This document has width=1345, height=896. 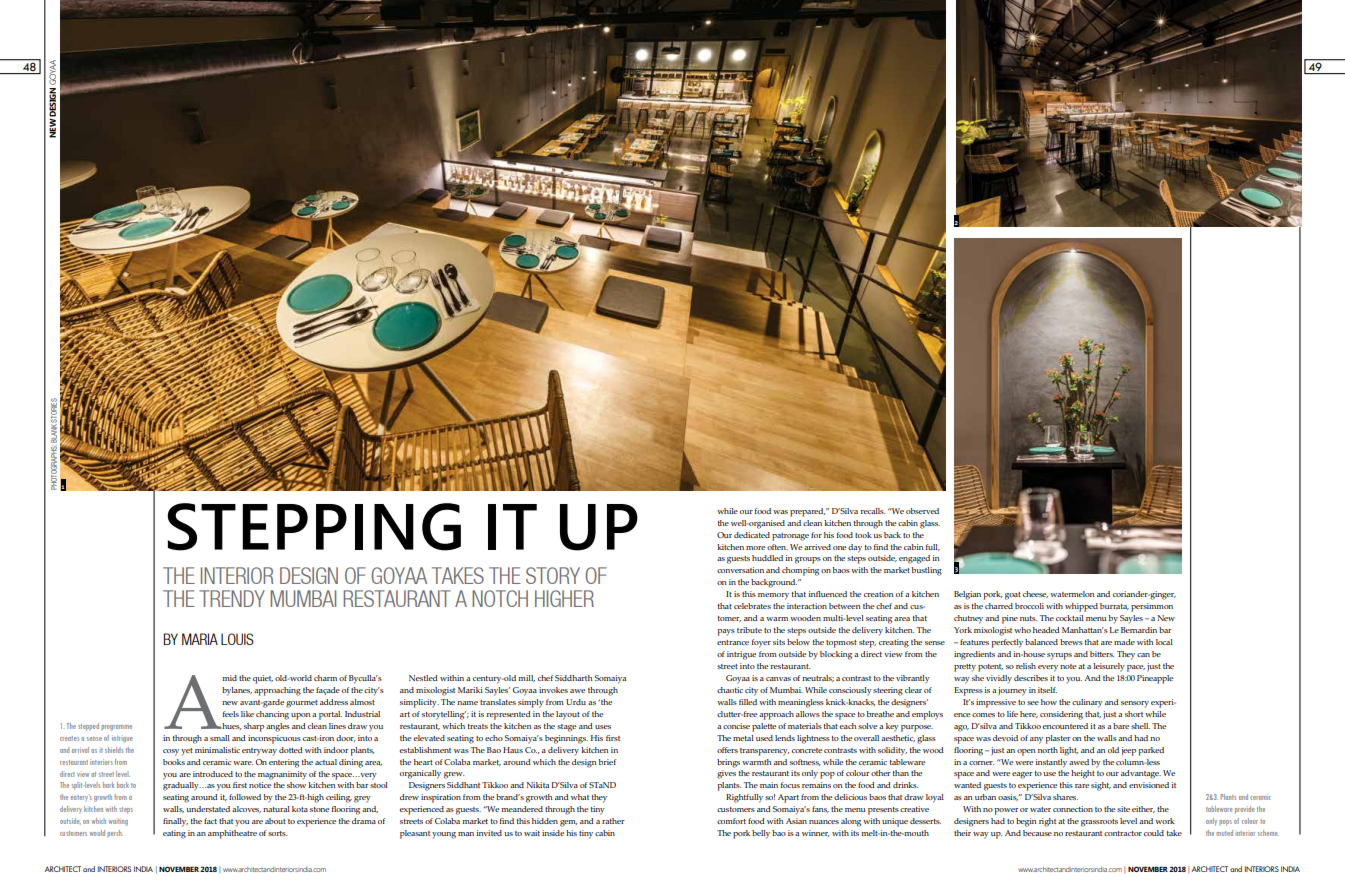 What do you see at coordinates (752, 535) in the document?
I see `dedicated` at bounding box center [752, 535].
